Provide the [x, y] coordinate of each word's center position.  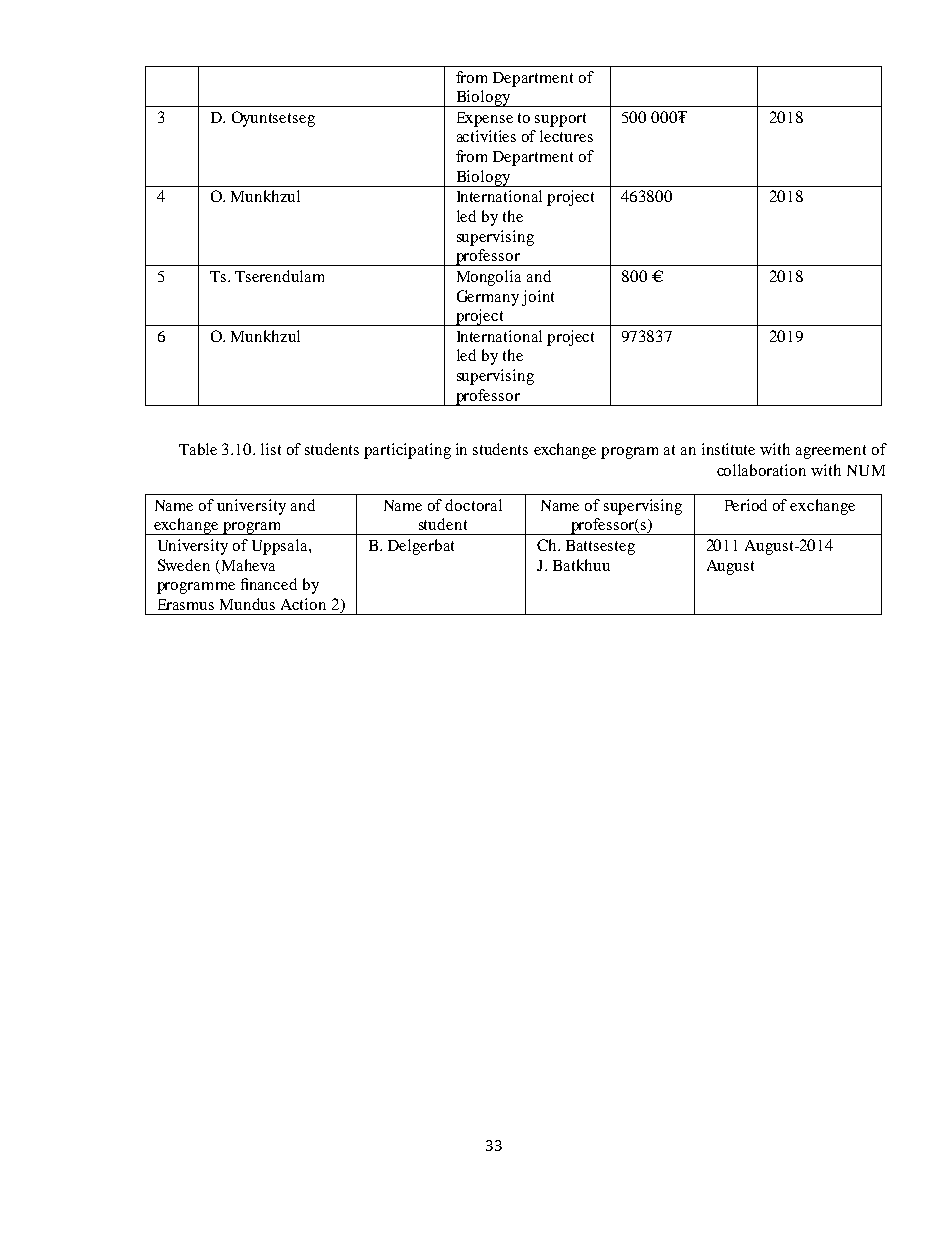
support [560, 120]
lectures [566, 136]
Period [746, 505]
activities [486, 136]
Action [303, 604]
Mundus [247, 604]
